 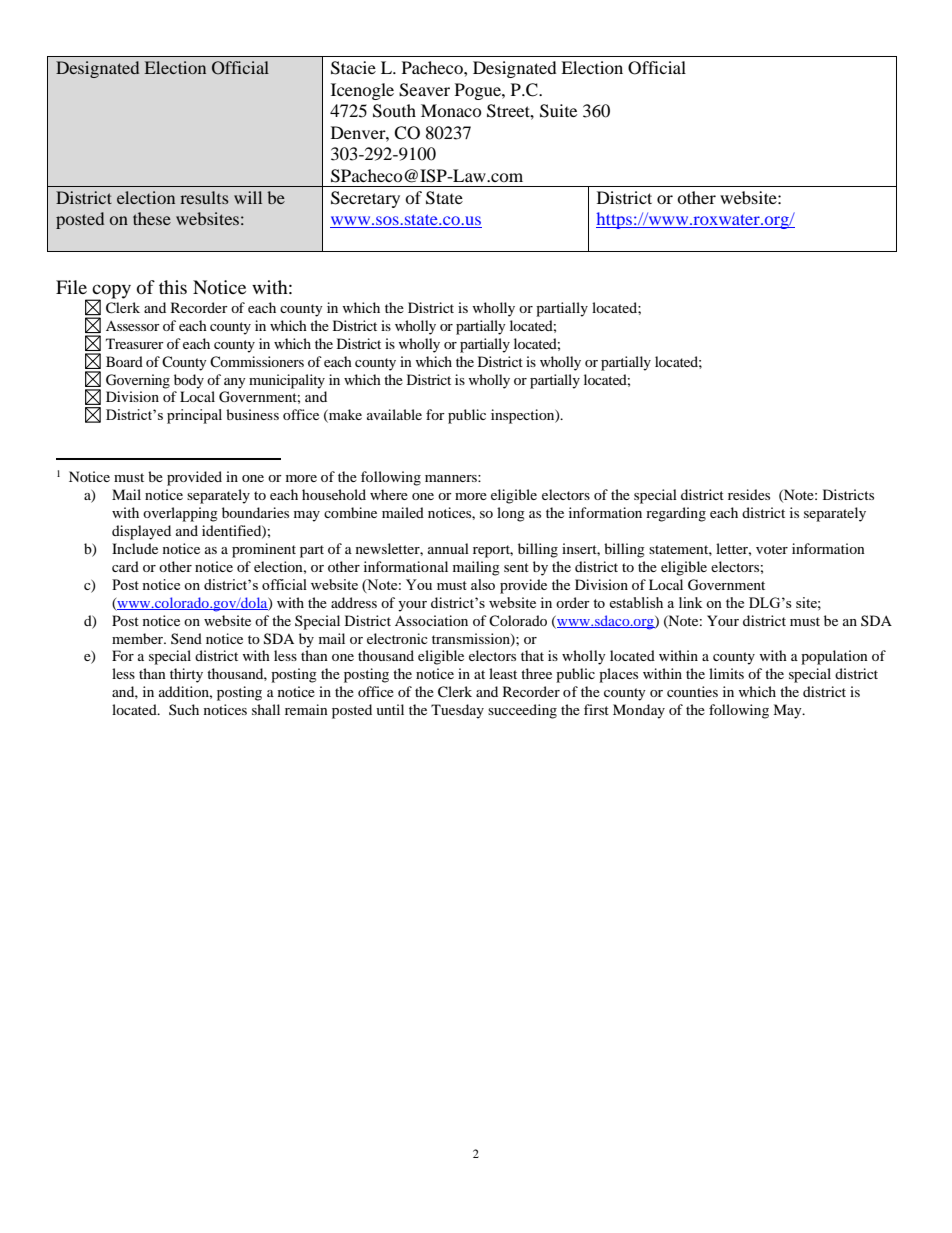 What do you see at coordinates (558, 111) in the image?
I see `Suite` at bounding box center [558, 111].
